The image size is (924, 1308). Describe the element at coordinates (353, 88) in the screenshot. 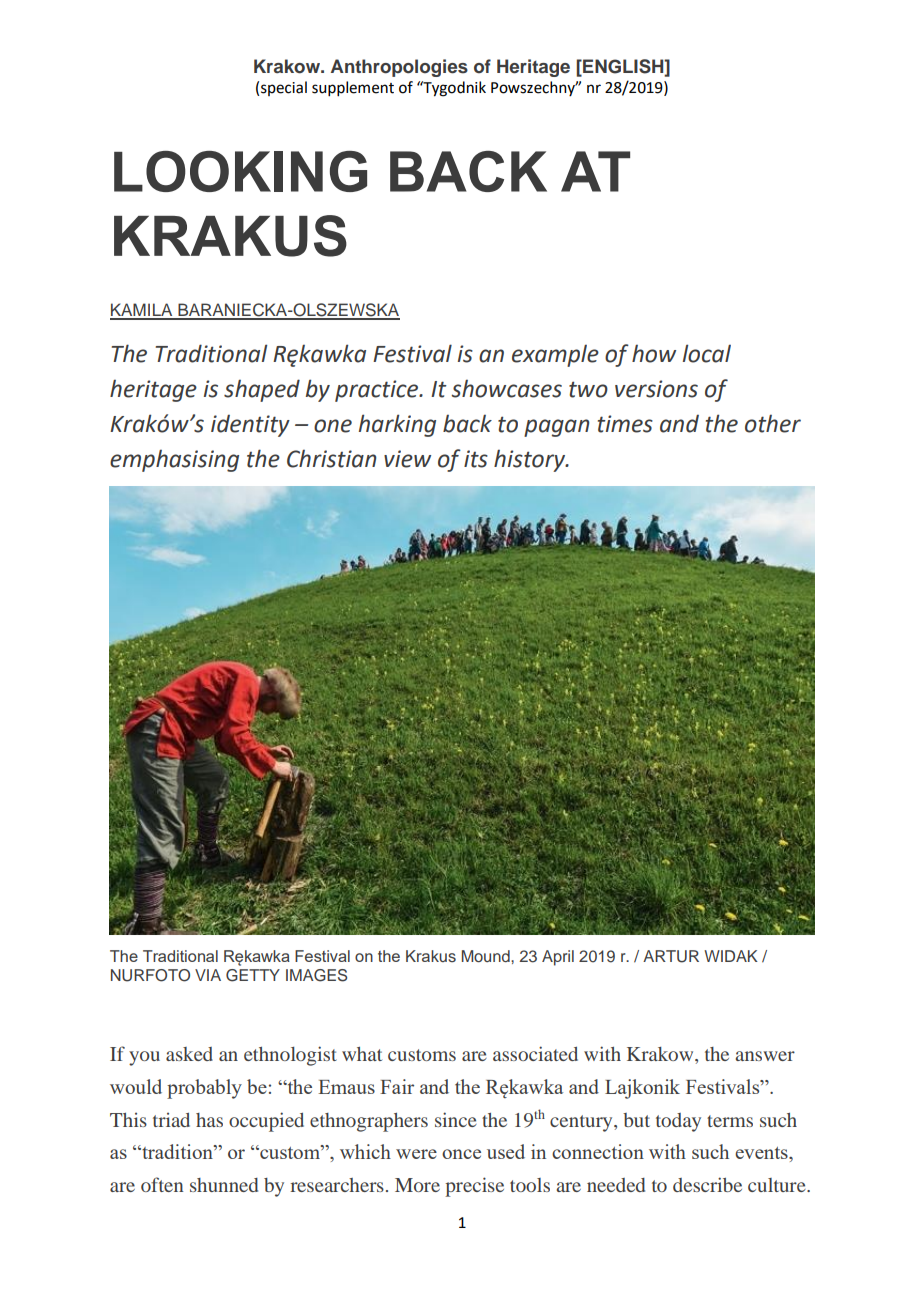

I see `supplement` at that location.
